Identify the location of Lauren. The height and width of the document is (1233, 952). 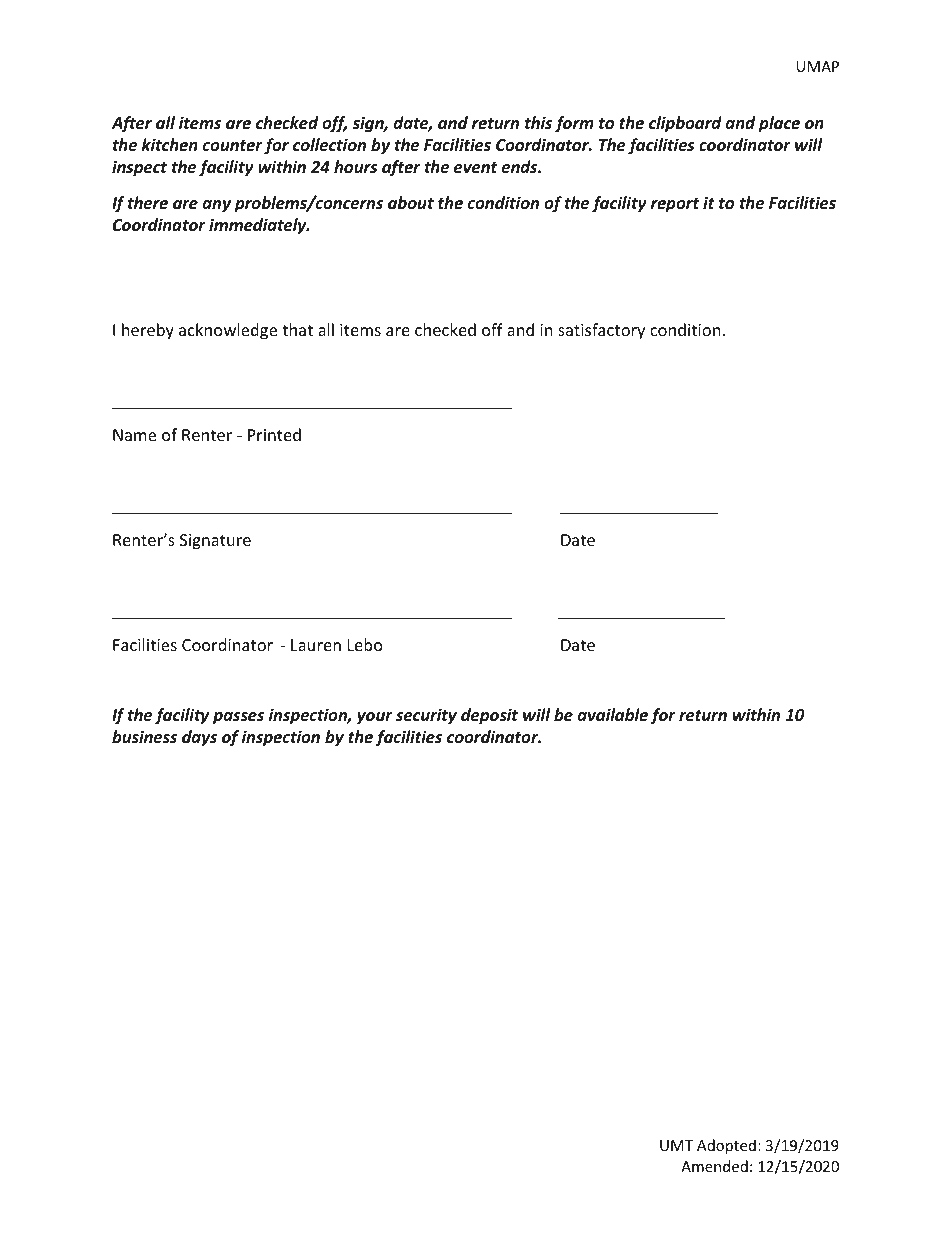
(316, 645).
